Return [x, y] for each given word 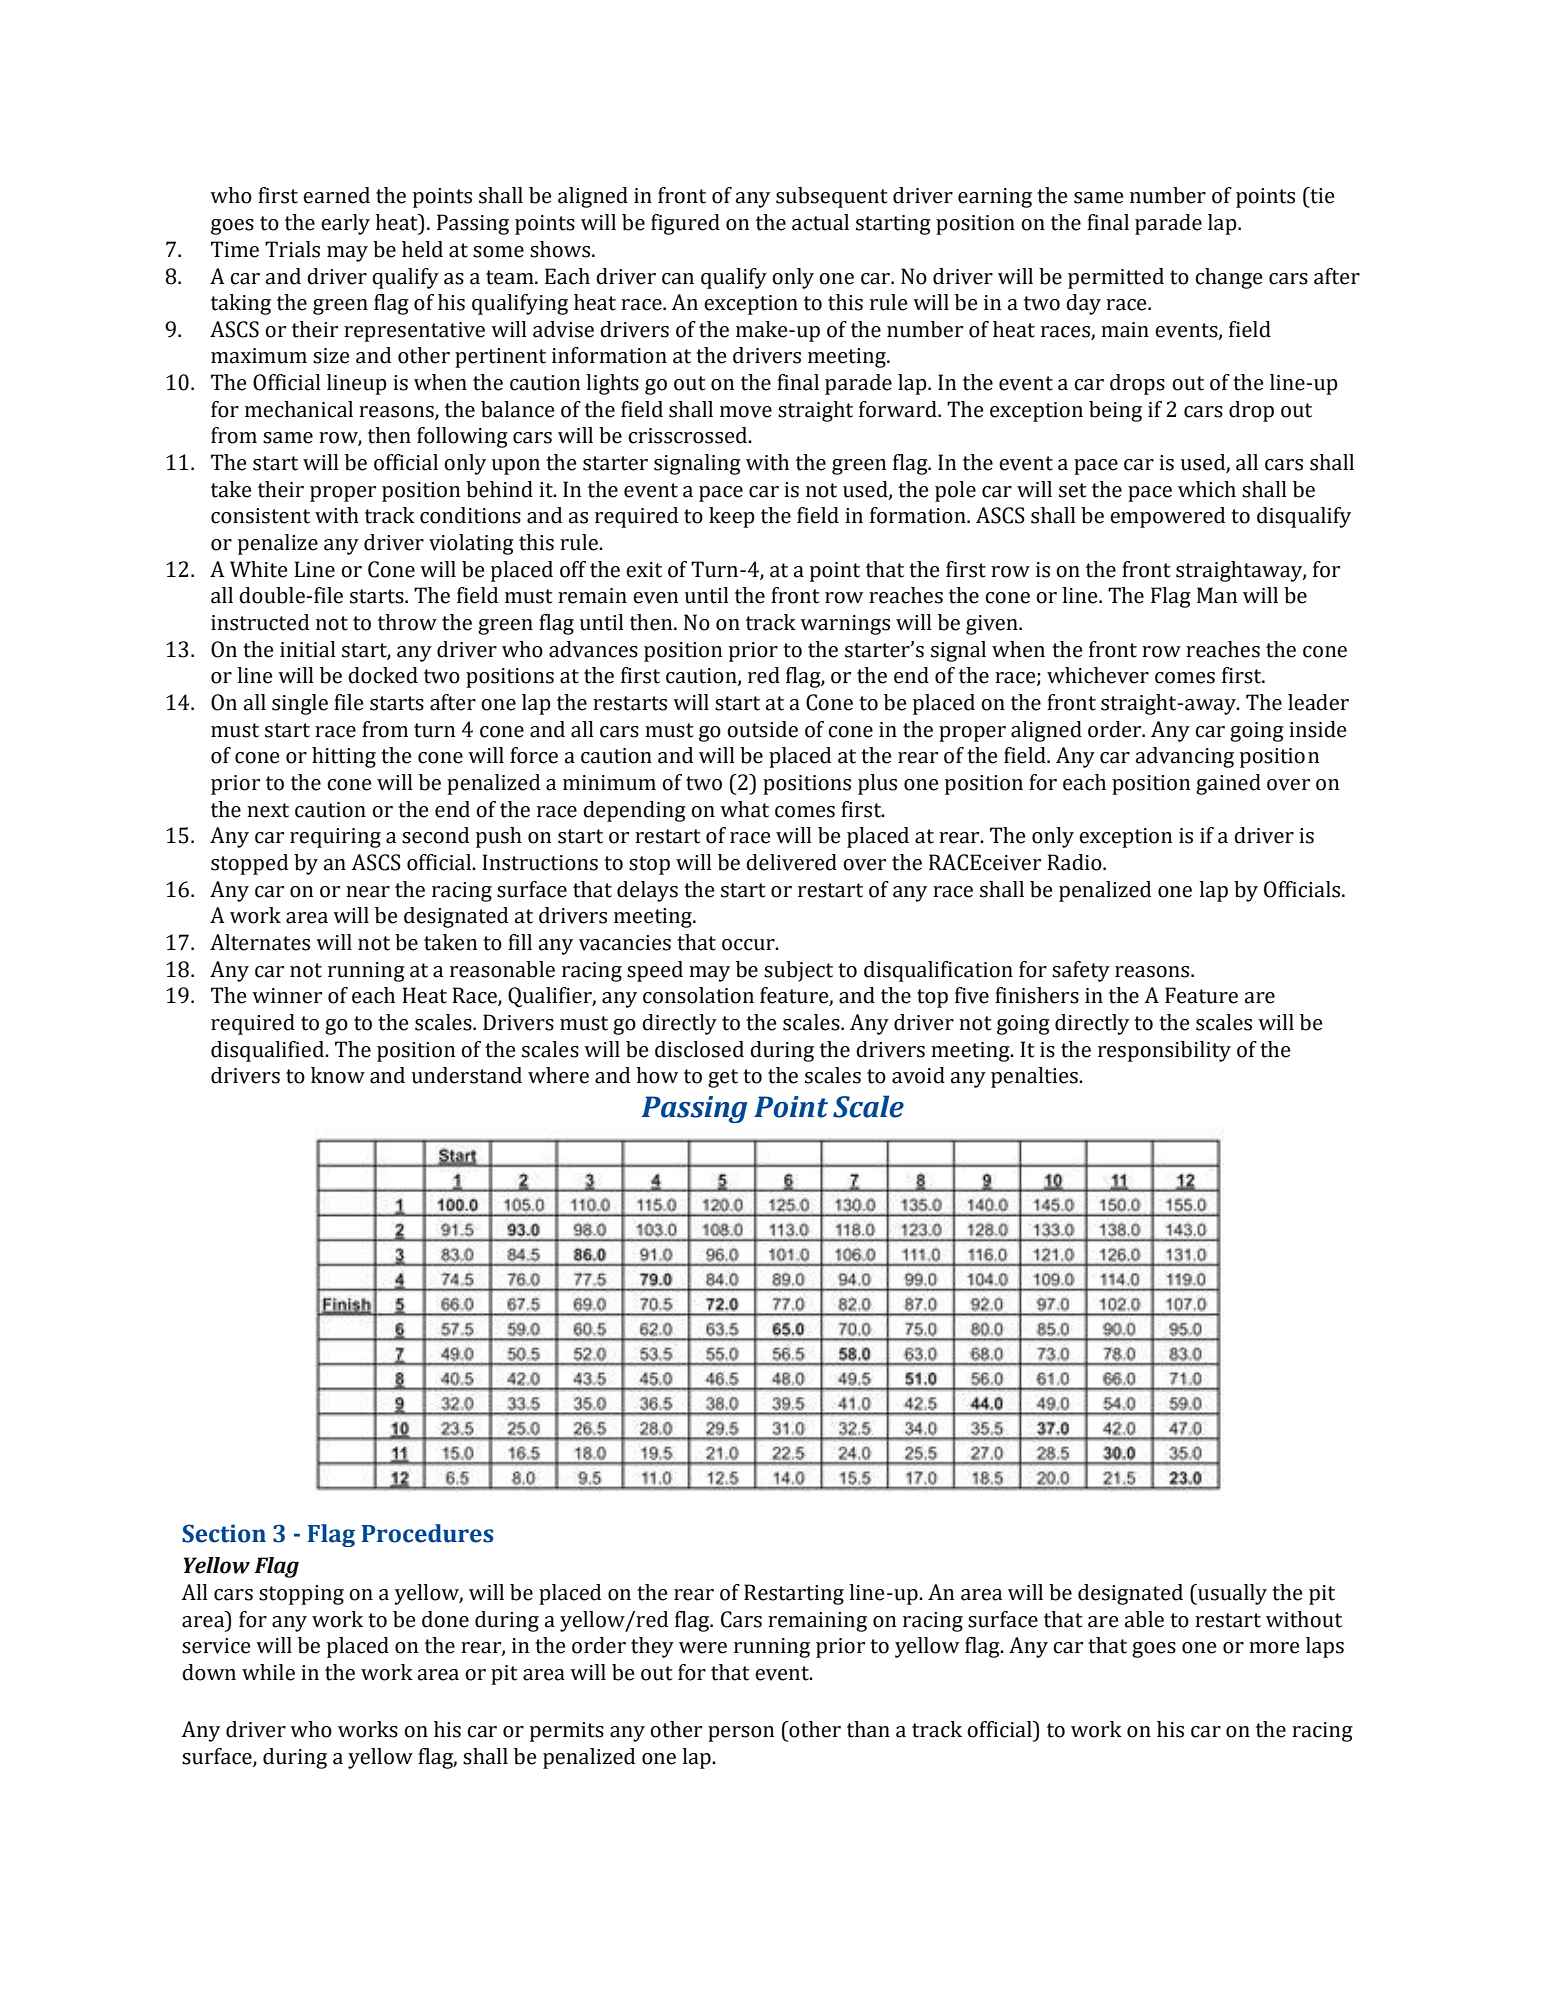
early [345, 224]
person [741, 1734]
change [1229, 278]
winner [287, 996]
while [268, 1672]
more [1274, 1648]
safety [1081, 971]
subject [798, 971]
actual [820, 222]
